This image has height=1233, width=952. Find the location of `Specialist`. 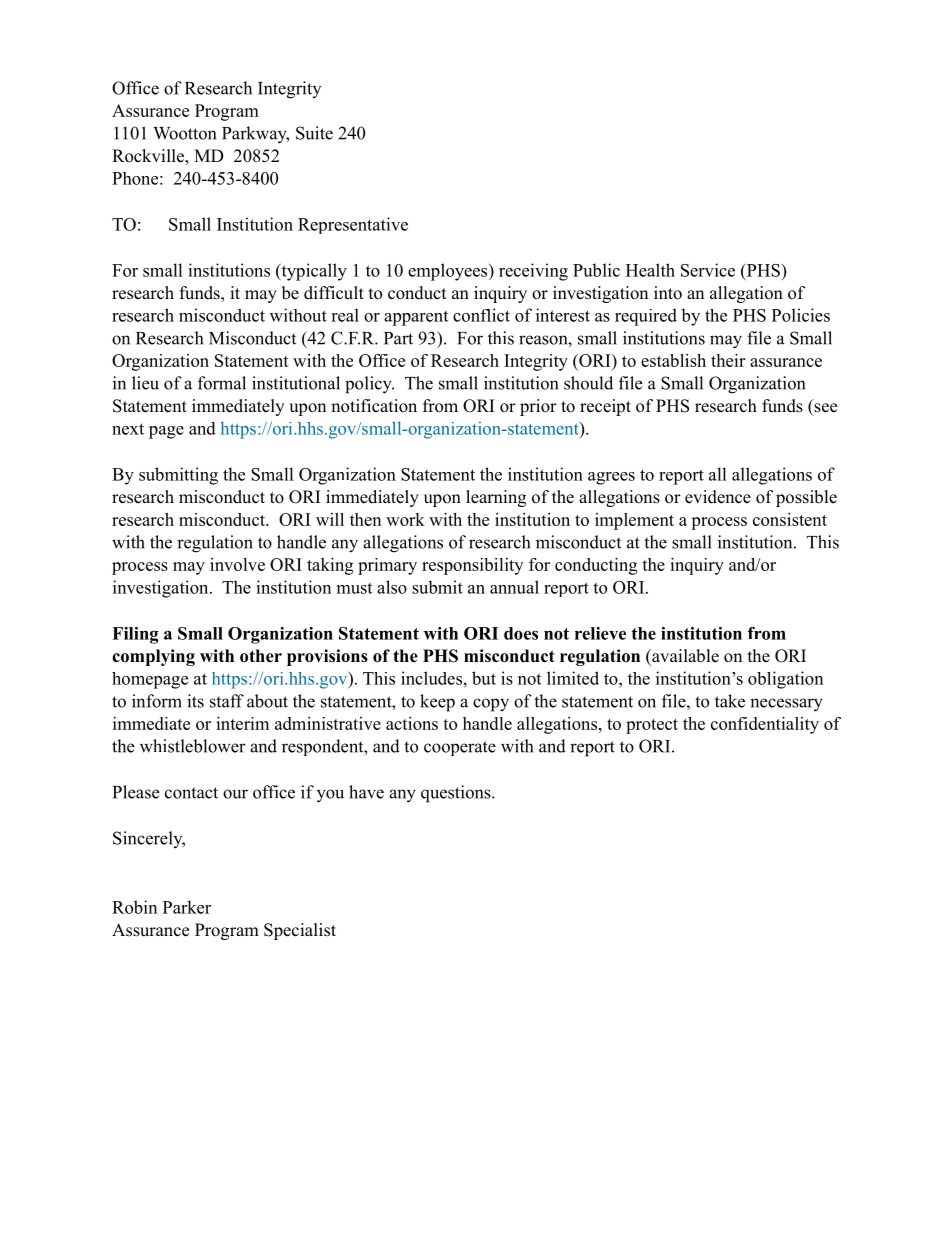

Specialist is located at coordinates (300, 931).
